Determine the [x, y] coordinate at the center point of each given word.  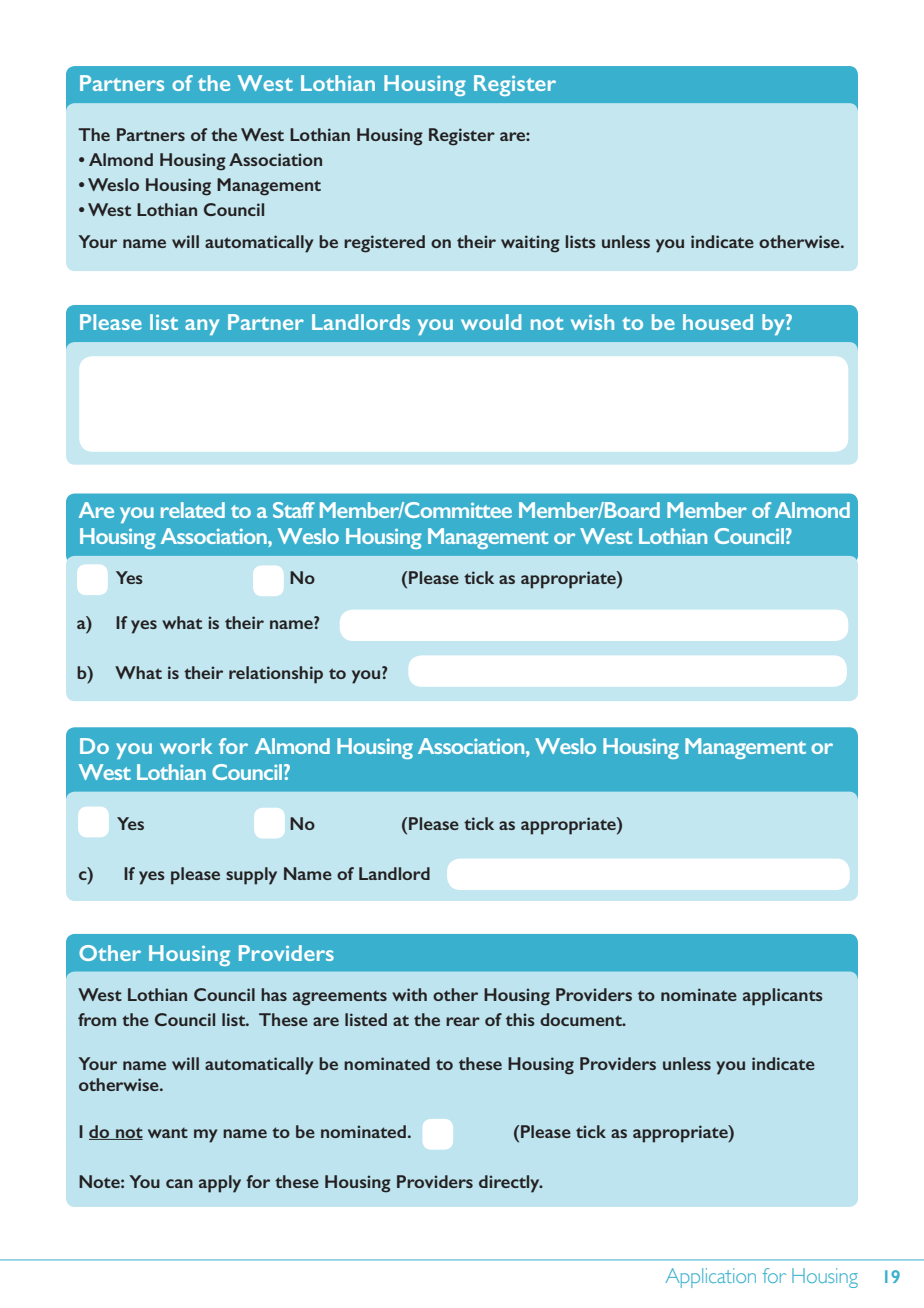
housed [718, 322]
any [202, 327]
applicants [783, 997]
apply [220, 1184]
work [186, 746]
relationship [276, 675]
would [491, 322]
